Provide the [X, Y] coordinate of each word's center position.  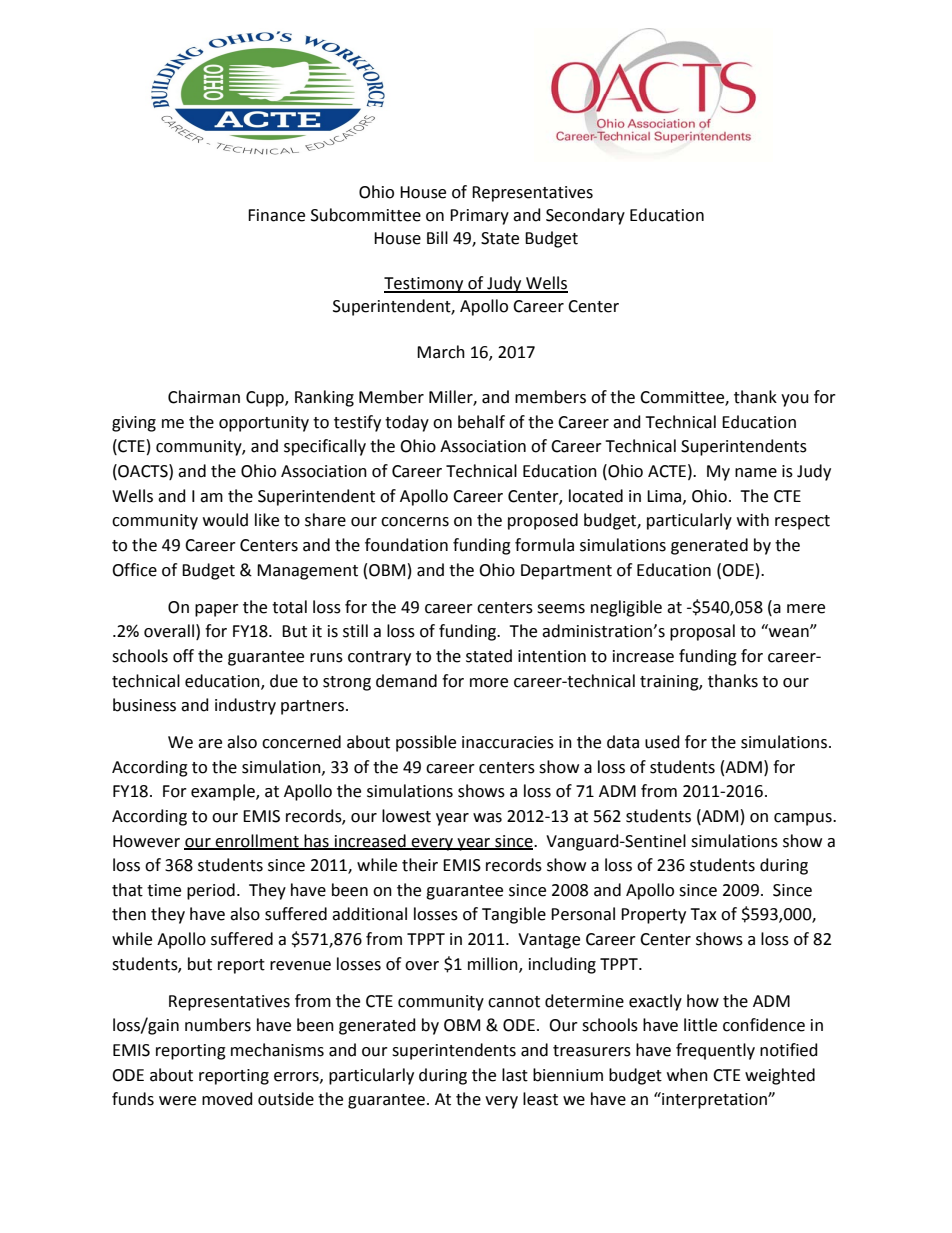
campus [804, 819]
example [224, 792]
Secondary [585, 216]
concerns [415, 522]
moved [227, 1099]
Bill [437, 237]
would [225, 520]
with [753, 520]
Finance [276, 215]
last [515, 1075]
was [487, 818]
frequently [715, 1051]
